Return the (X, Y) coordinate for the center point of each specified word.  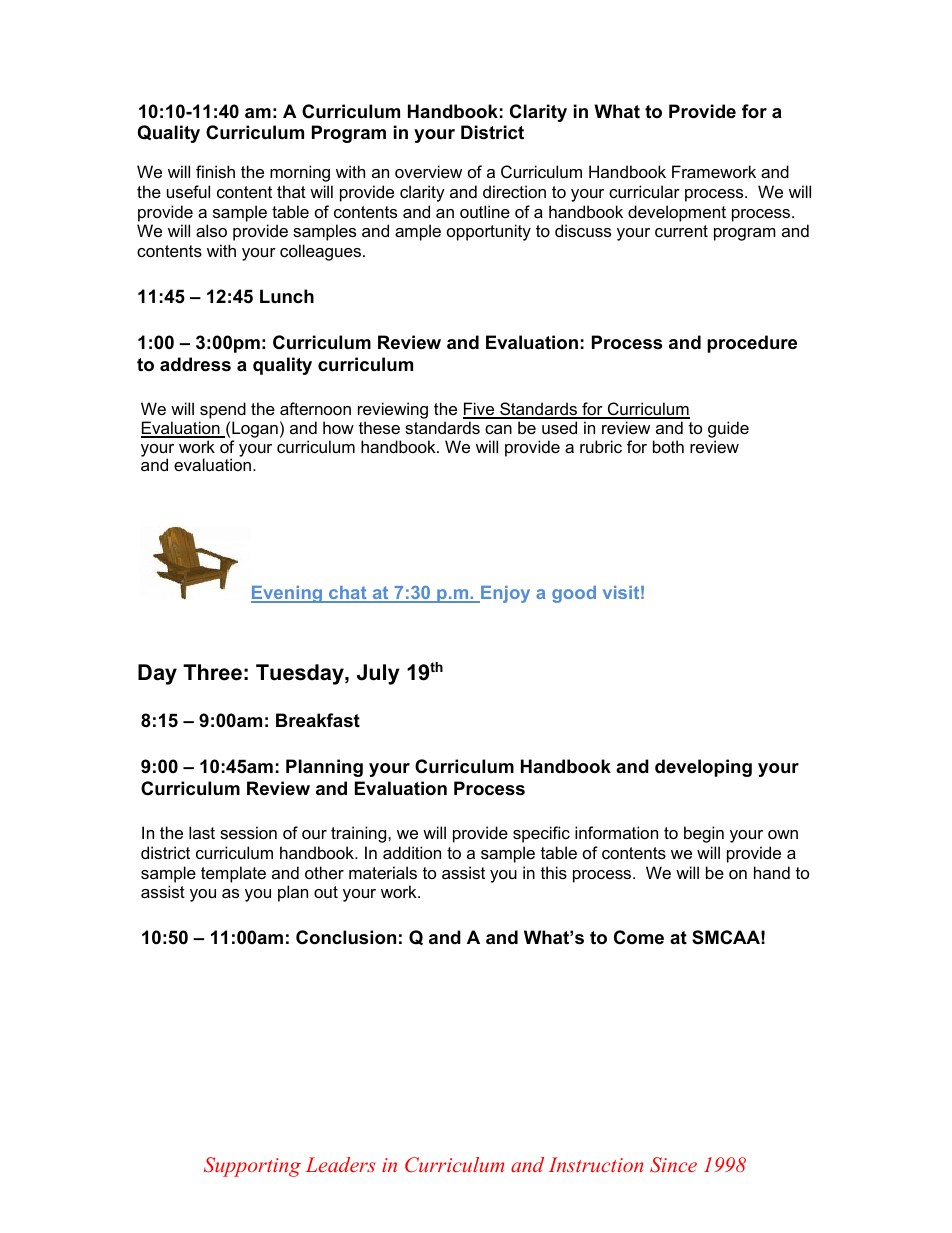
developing (703, 768)
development (677, 213)
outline (485, 211)
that (291, 191)
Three (212, 672)
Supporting (252, 1167)
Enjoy (504, 594)
